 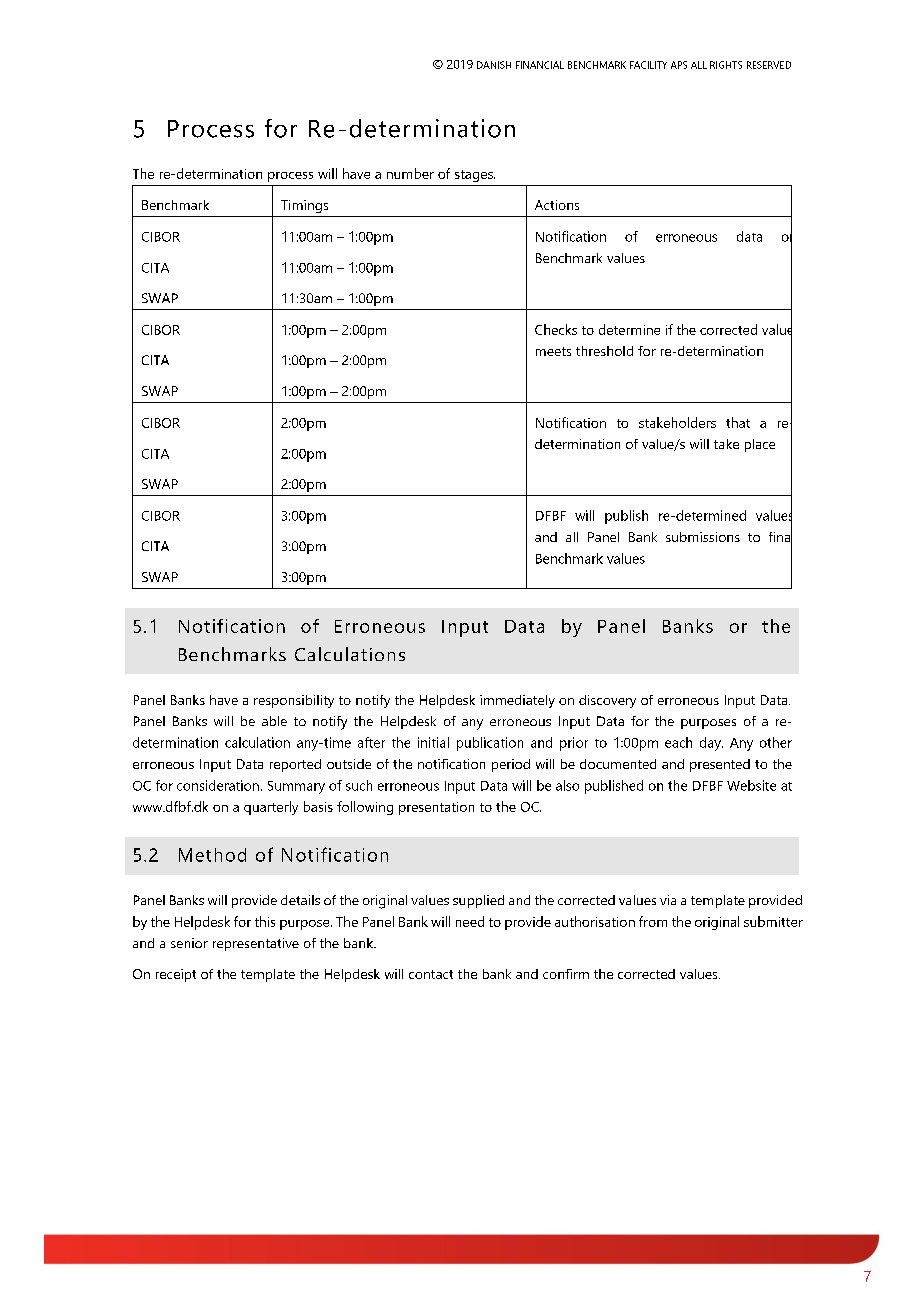 I want to click on Timings, so click(x=304, y=206).
